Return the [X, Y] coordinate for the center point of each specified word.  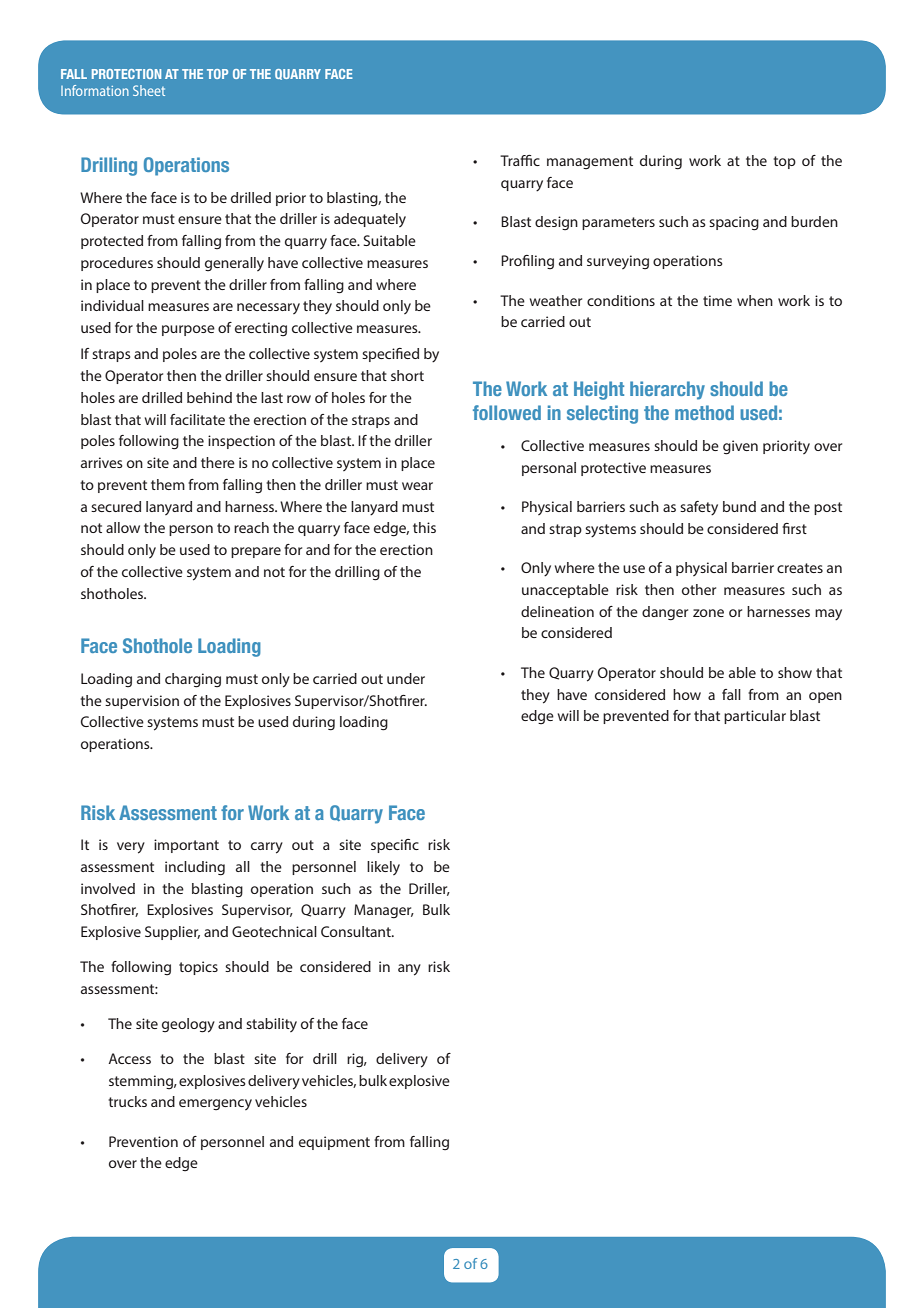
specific [395, 846]
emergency [215, 1104]
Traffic [520, 160]
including [195, 868]
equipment [334, 1143]
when [755, 300]
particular [755, 717]
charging [193, 680]
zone [708, 613]
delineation [557, 611]
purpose [188, 330]
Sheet [149, 90]
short [407, 375]
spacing [734, 223]
